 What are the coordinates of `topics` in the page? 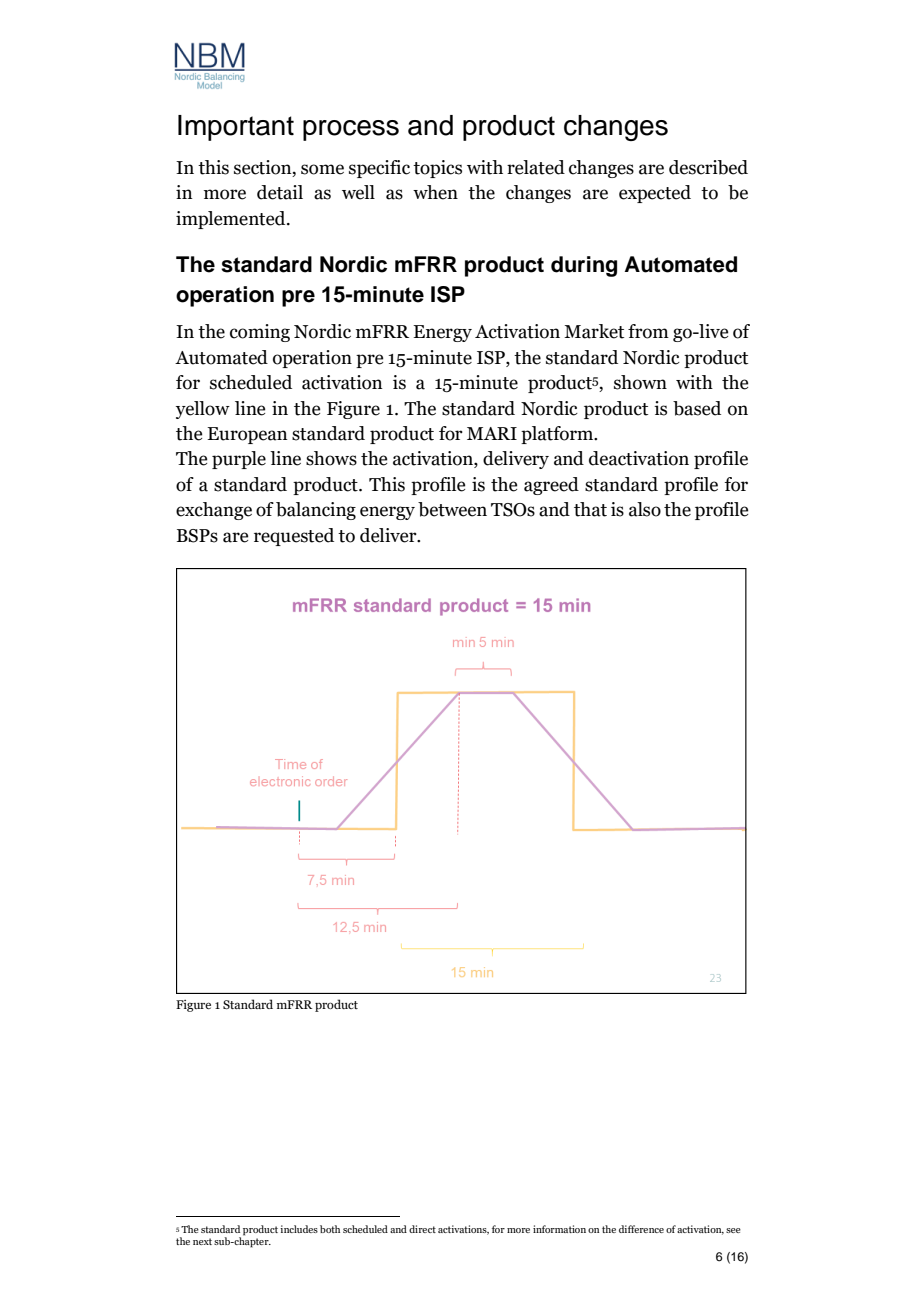 It's located at (437, 169).
